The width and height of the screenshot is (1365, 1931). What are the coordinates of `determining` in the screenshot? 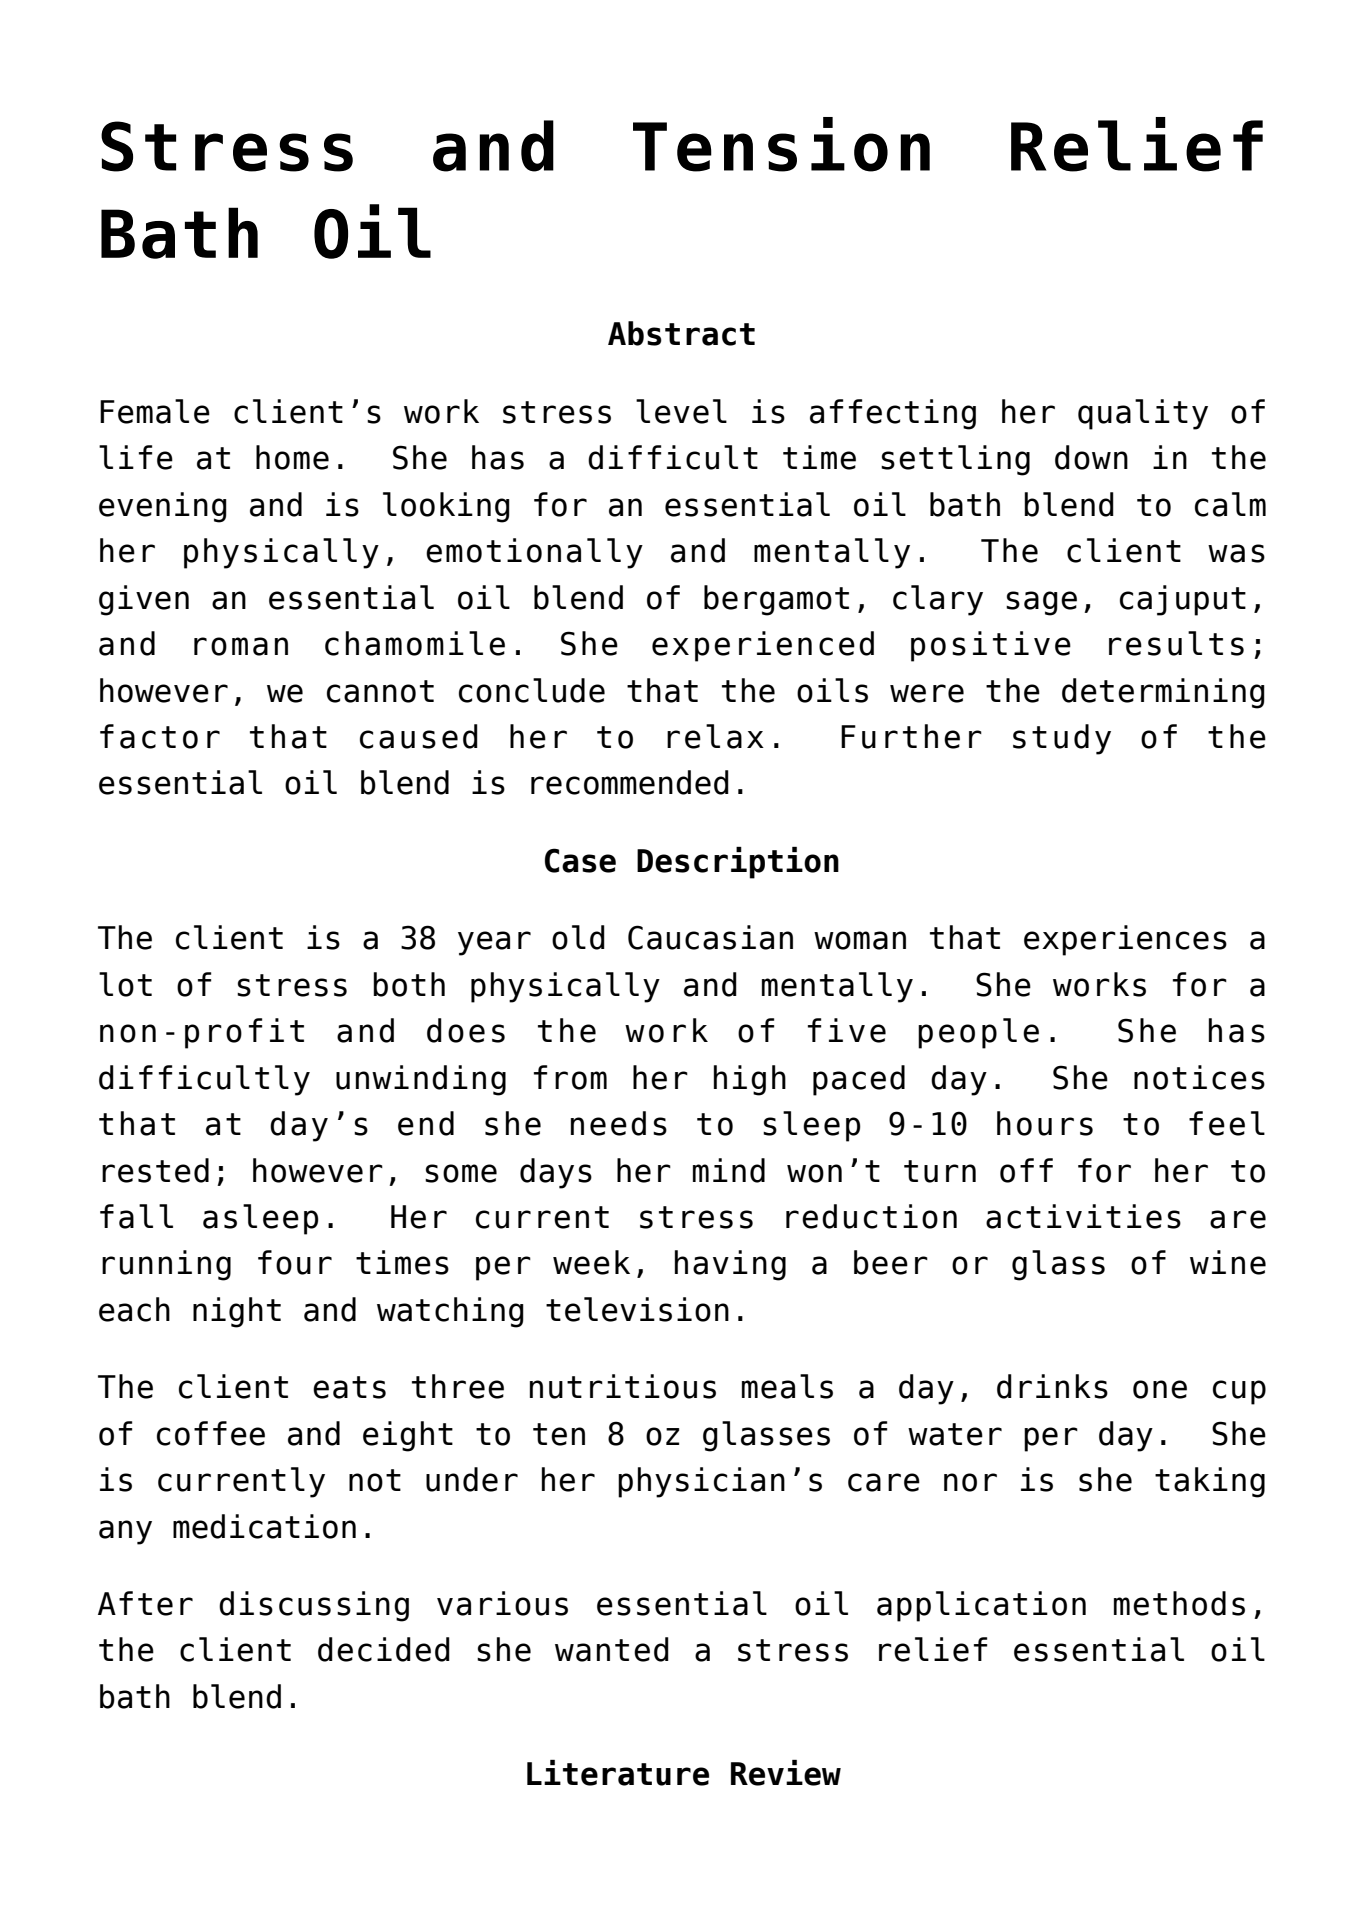 It's located at (1163, 693).
